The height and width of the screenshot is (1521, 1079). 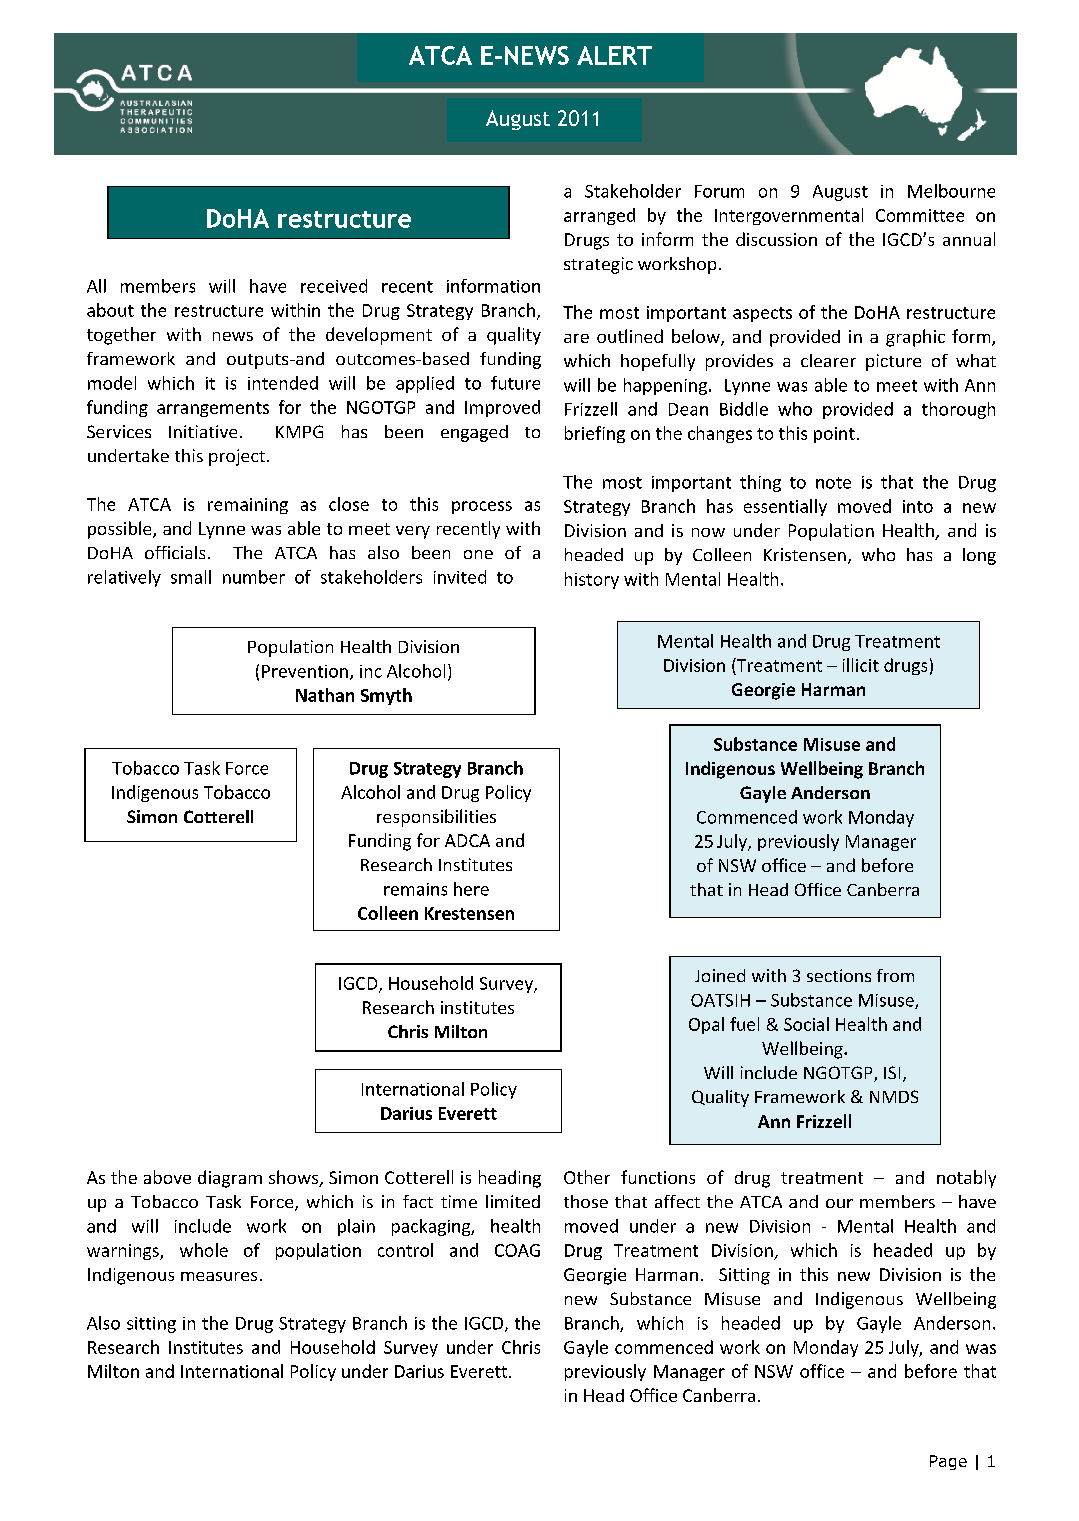 What do you see at coordinates (861, 665) in the screenshot?
I see `illicit` at bounding box center [861, 665].
